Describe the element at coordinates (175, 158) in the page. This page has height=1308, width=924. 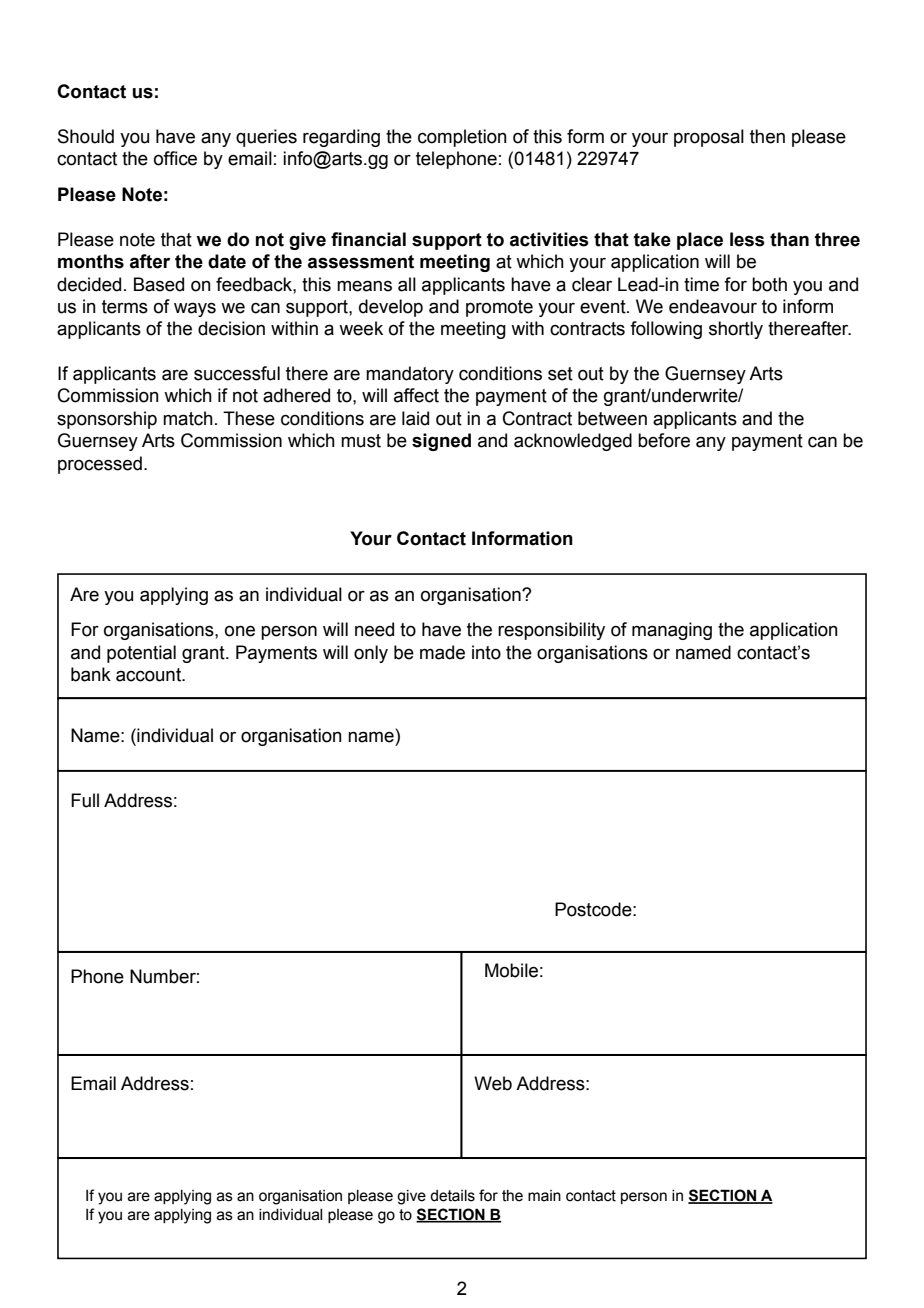
I see `office` at that location.
